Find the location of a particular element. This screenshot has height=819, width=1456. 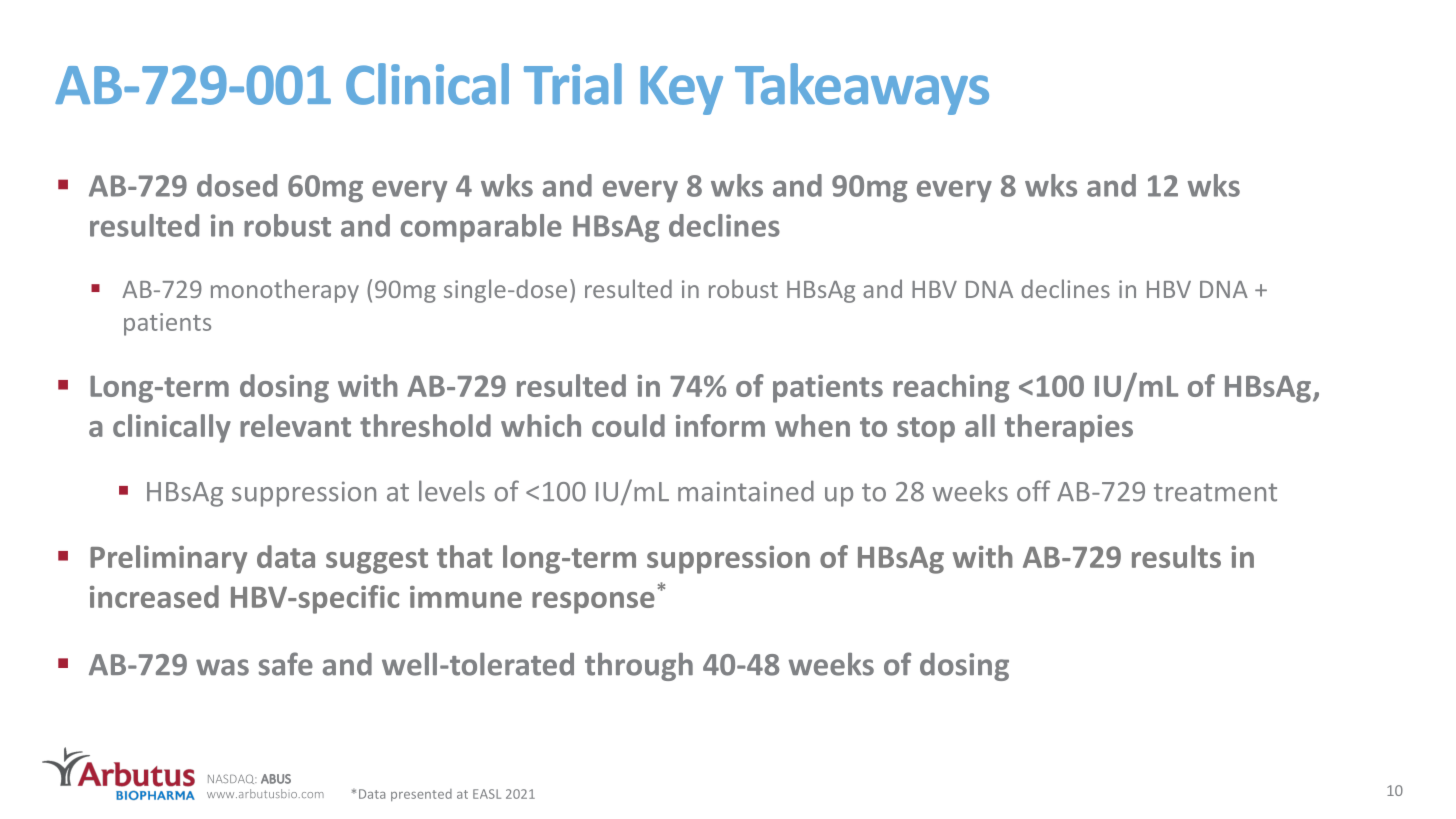

Key is located at coordinates (681, 90).
